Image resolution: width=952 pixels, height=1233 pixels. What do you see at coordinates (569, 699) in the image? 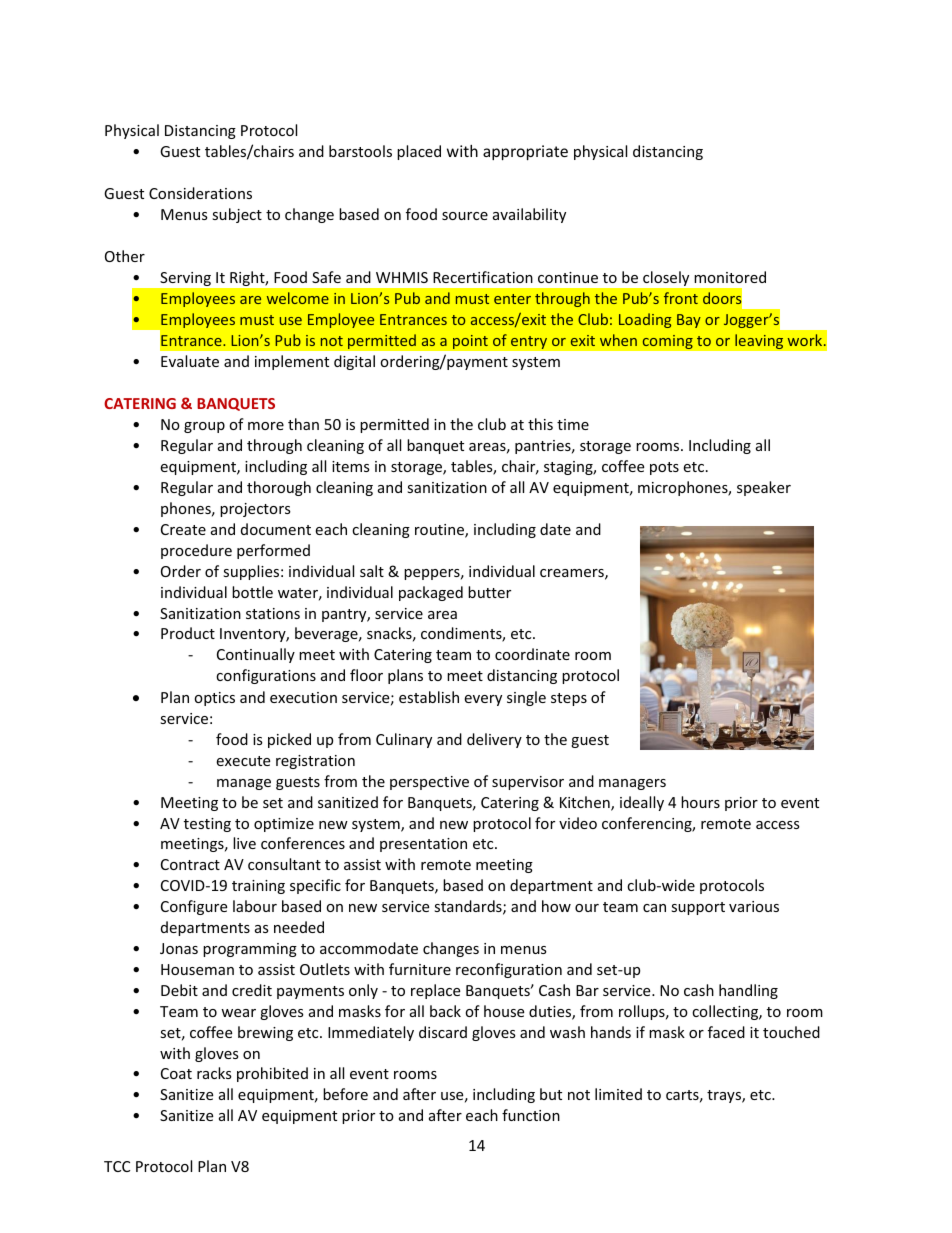
I see `steps` at bounding box center [569, 699].
